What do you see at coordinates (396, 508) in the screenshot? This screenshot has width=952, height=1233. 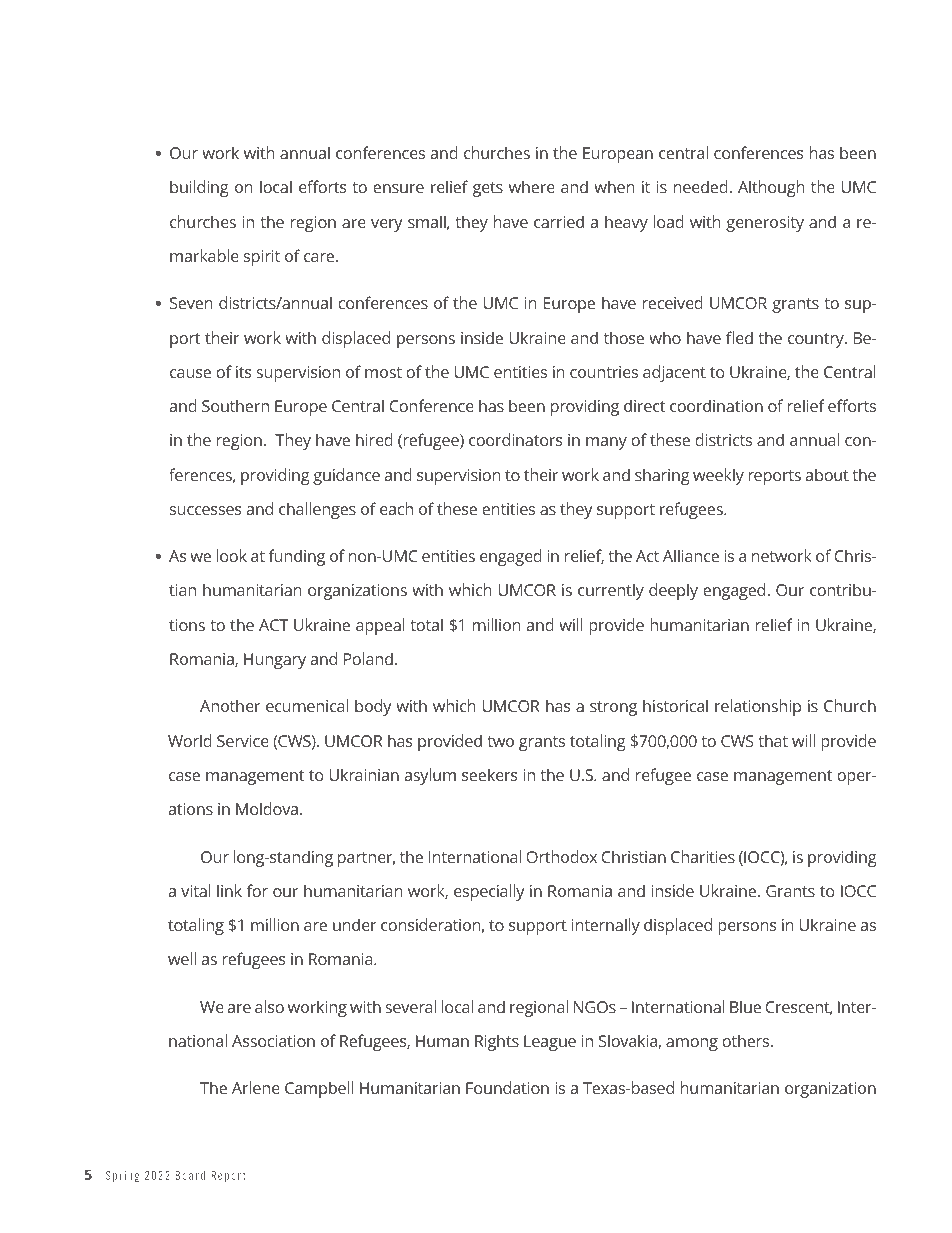 I see `each` at bounding box center [396, 508].
